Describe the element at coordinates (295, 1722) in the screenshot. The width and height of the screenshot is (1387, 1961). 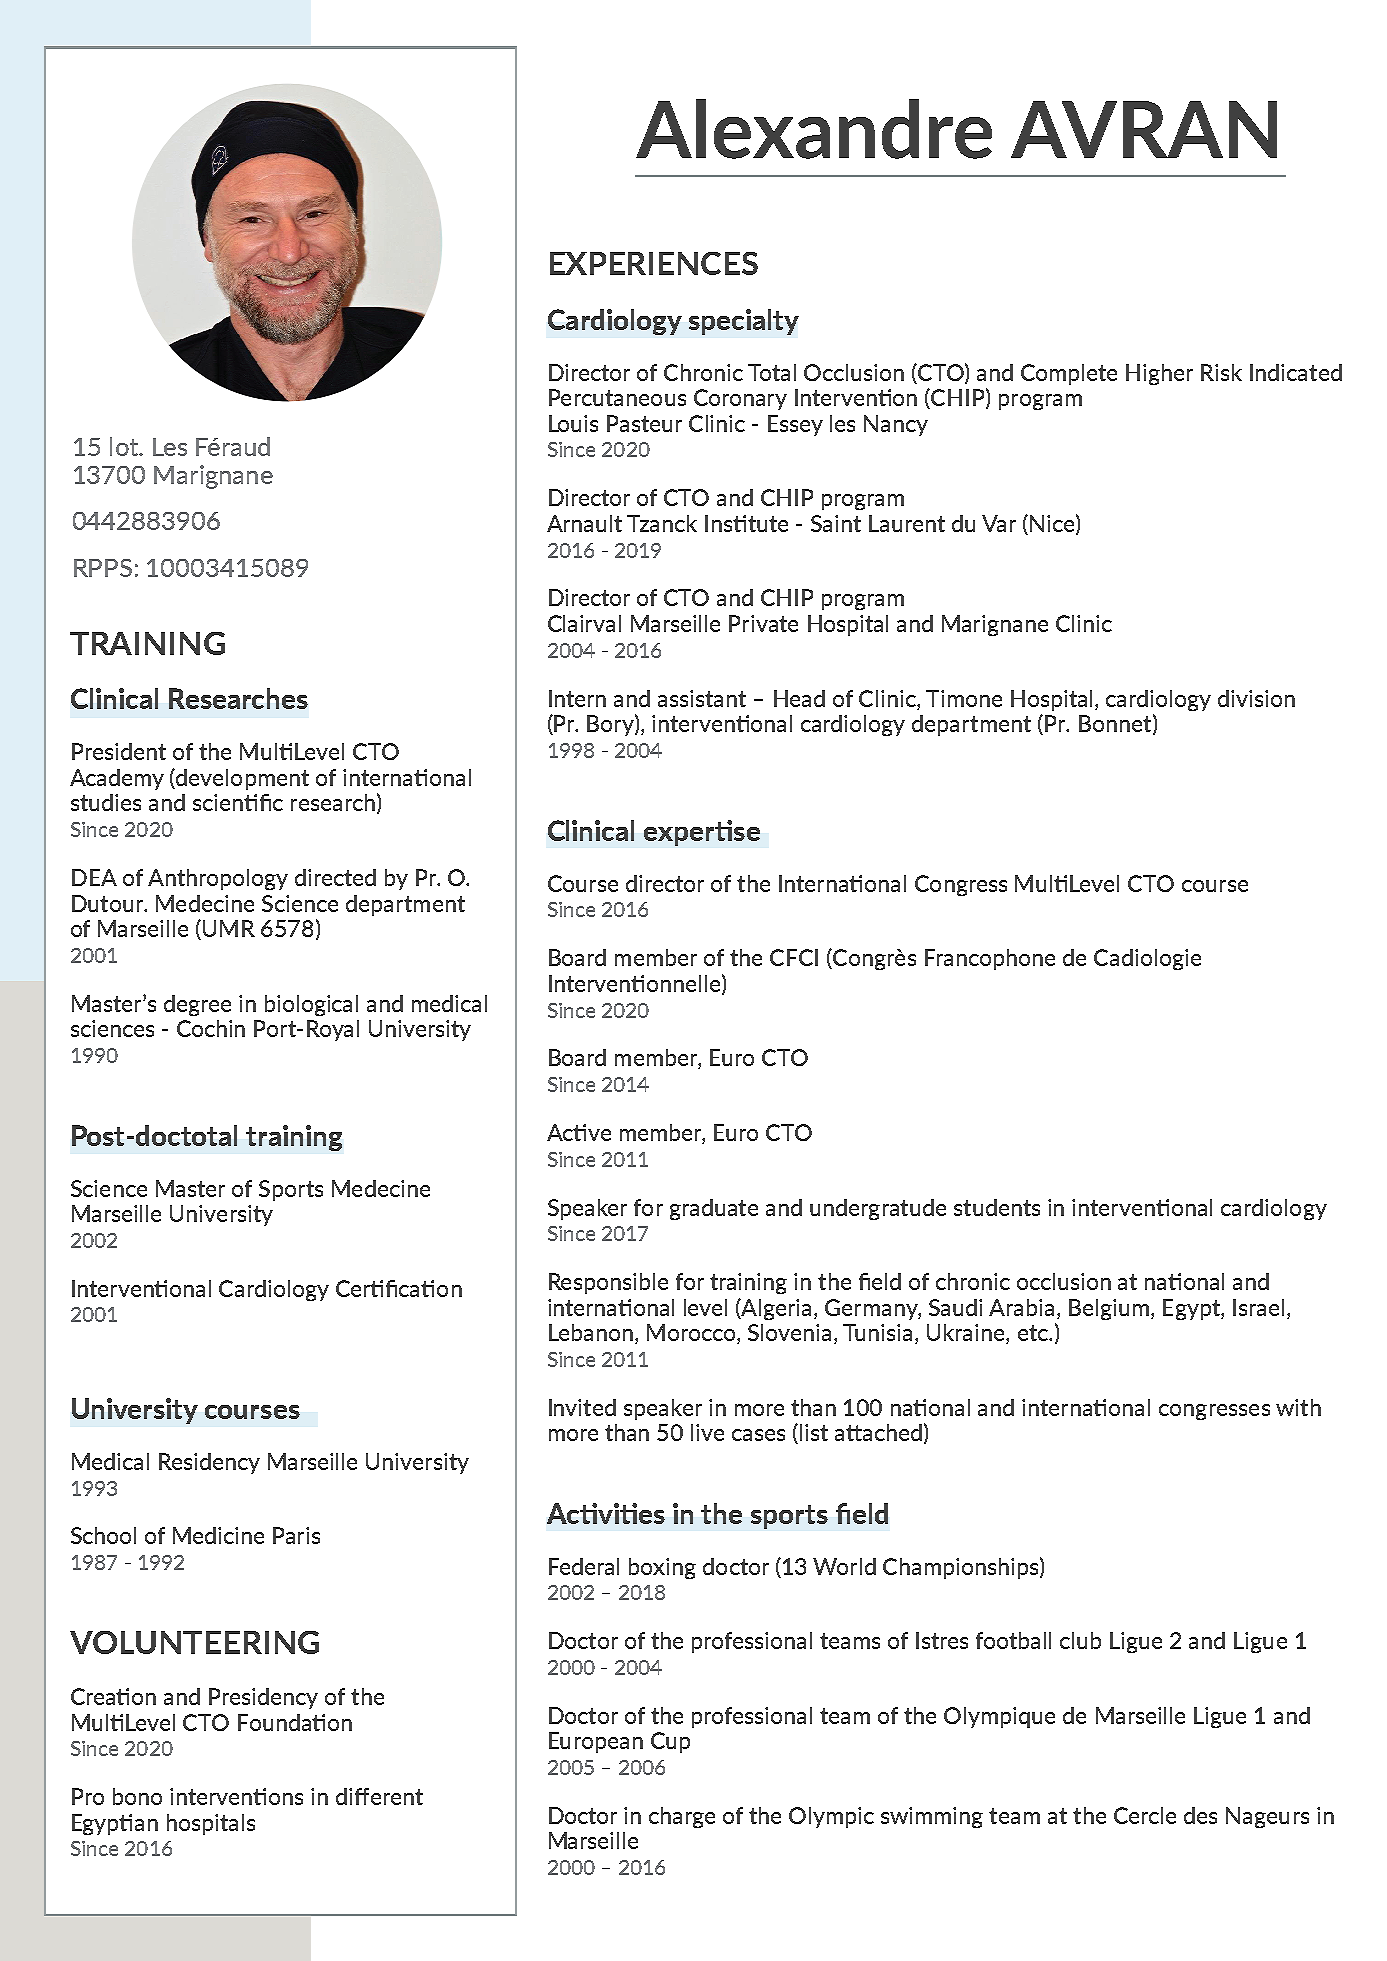
I see `Foundation` at that location.
